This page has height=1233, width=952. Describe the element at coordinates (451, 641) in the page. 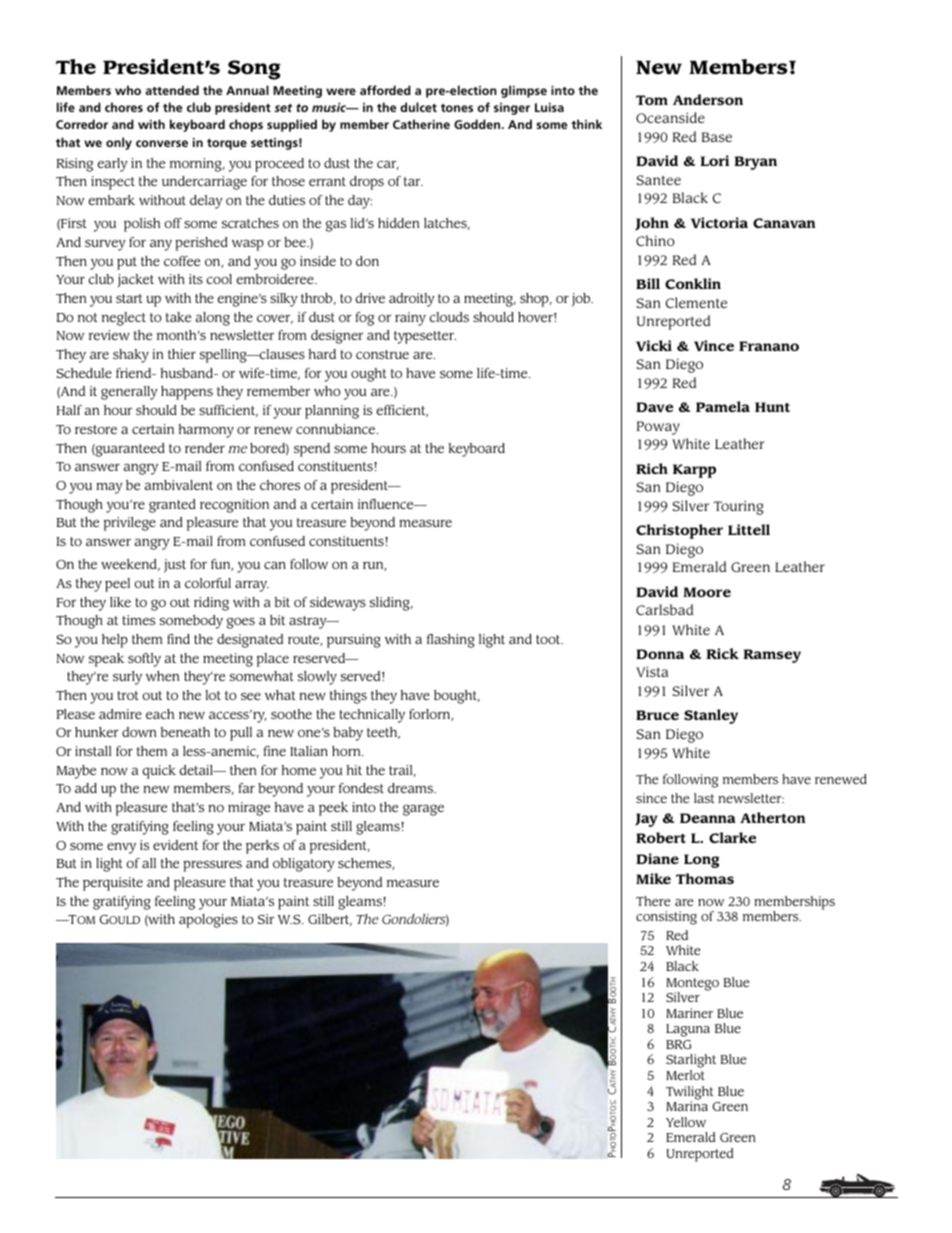

I see `flashing` at that location.
